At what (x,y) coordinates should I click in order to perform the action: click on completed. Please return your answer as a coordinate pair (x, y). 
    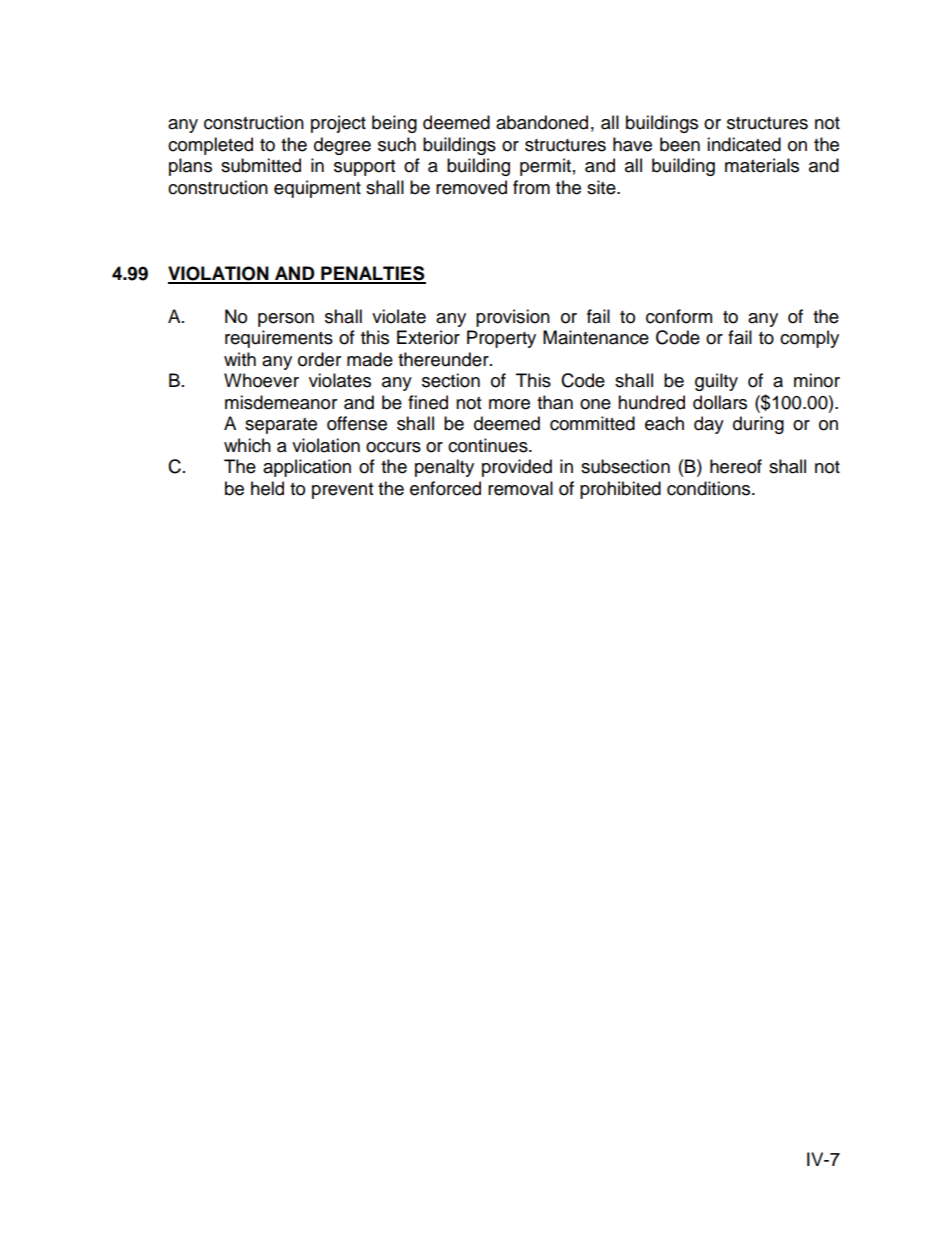
    Looking at the image, I should click on (210, 146).
